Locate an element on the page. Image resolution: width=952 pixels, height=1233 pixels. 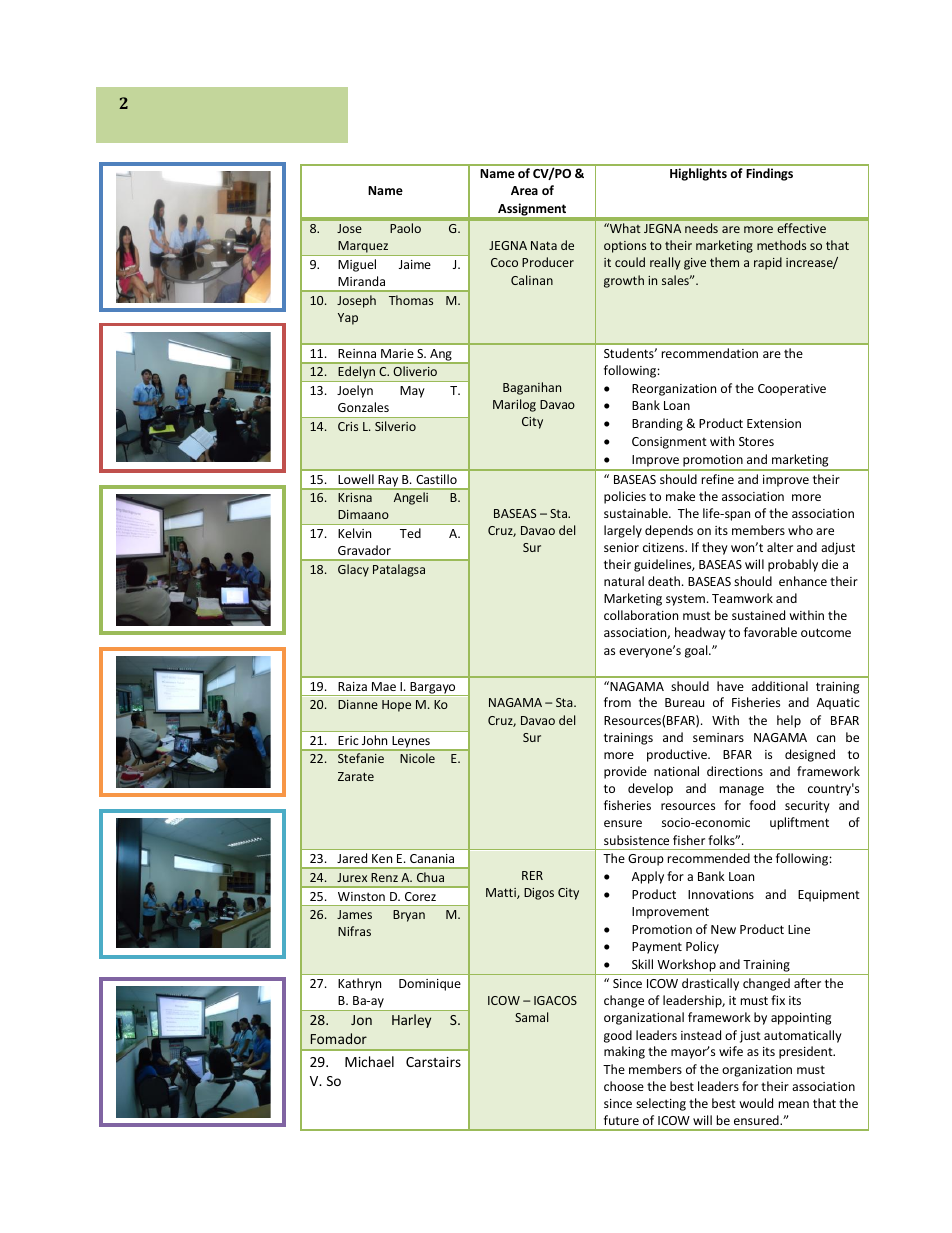
Paolo is located at coordinates (406, 228).
